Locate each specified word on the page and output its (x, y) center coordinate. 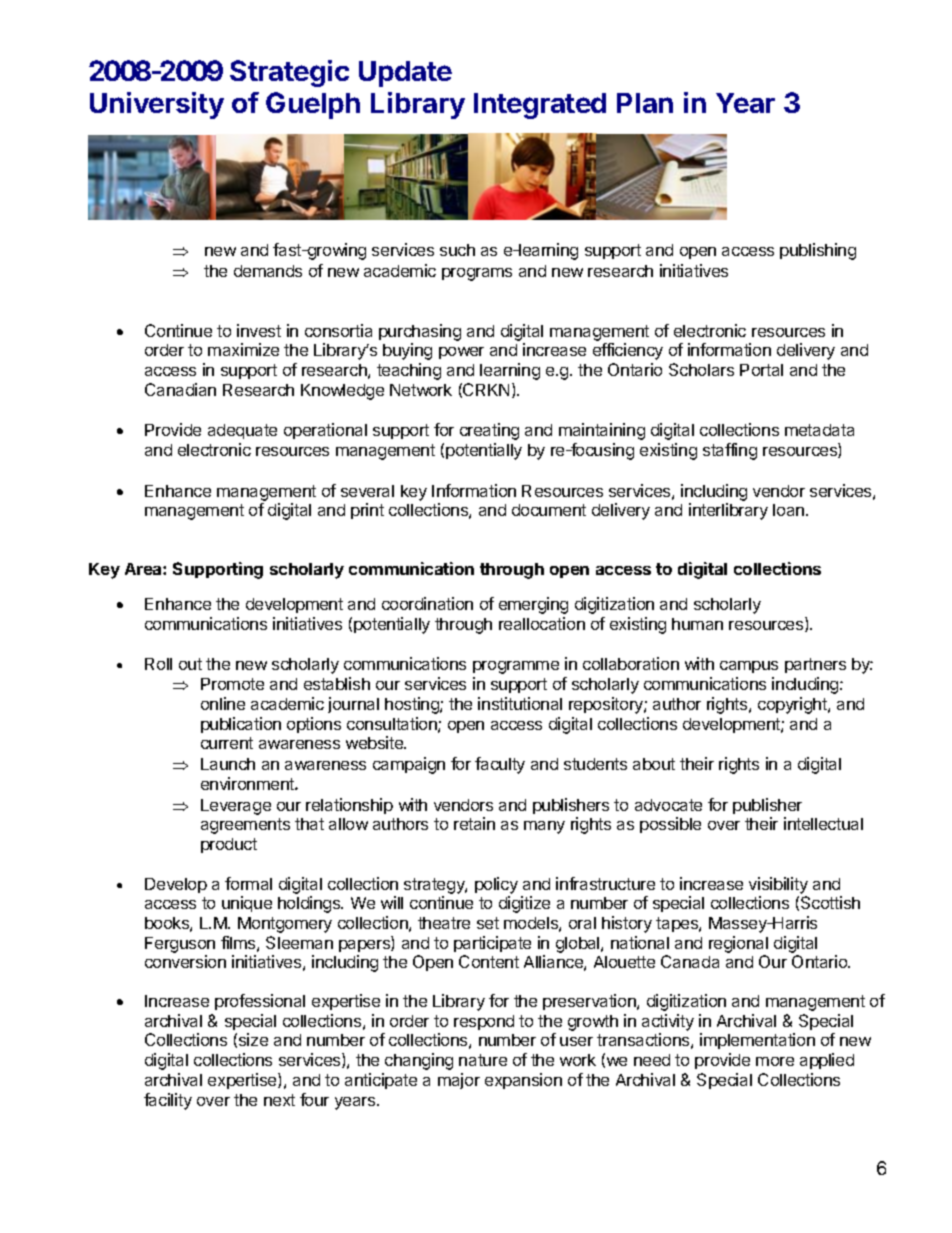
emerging (533, 605)
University (157, 105)
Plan (645, 103)
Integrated (540, 106)
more (775, 1061)
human (697, 624)
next (279, 1100)
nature (483, 1060)
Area (144, 569)
